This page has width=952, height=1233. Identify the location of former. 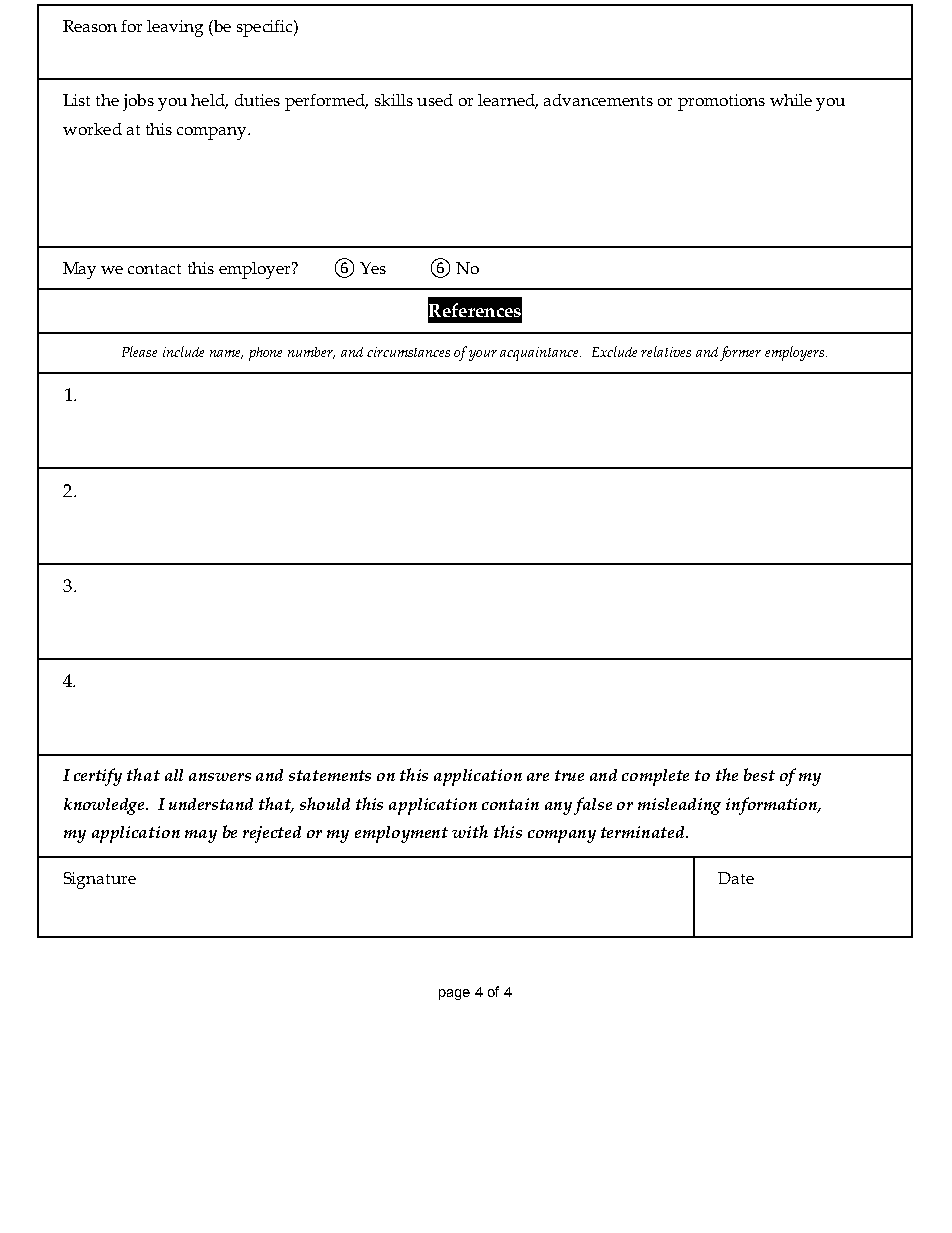
(740, 353).
